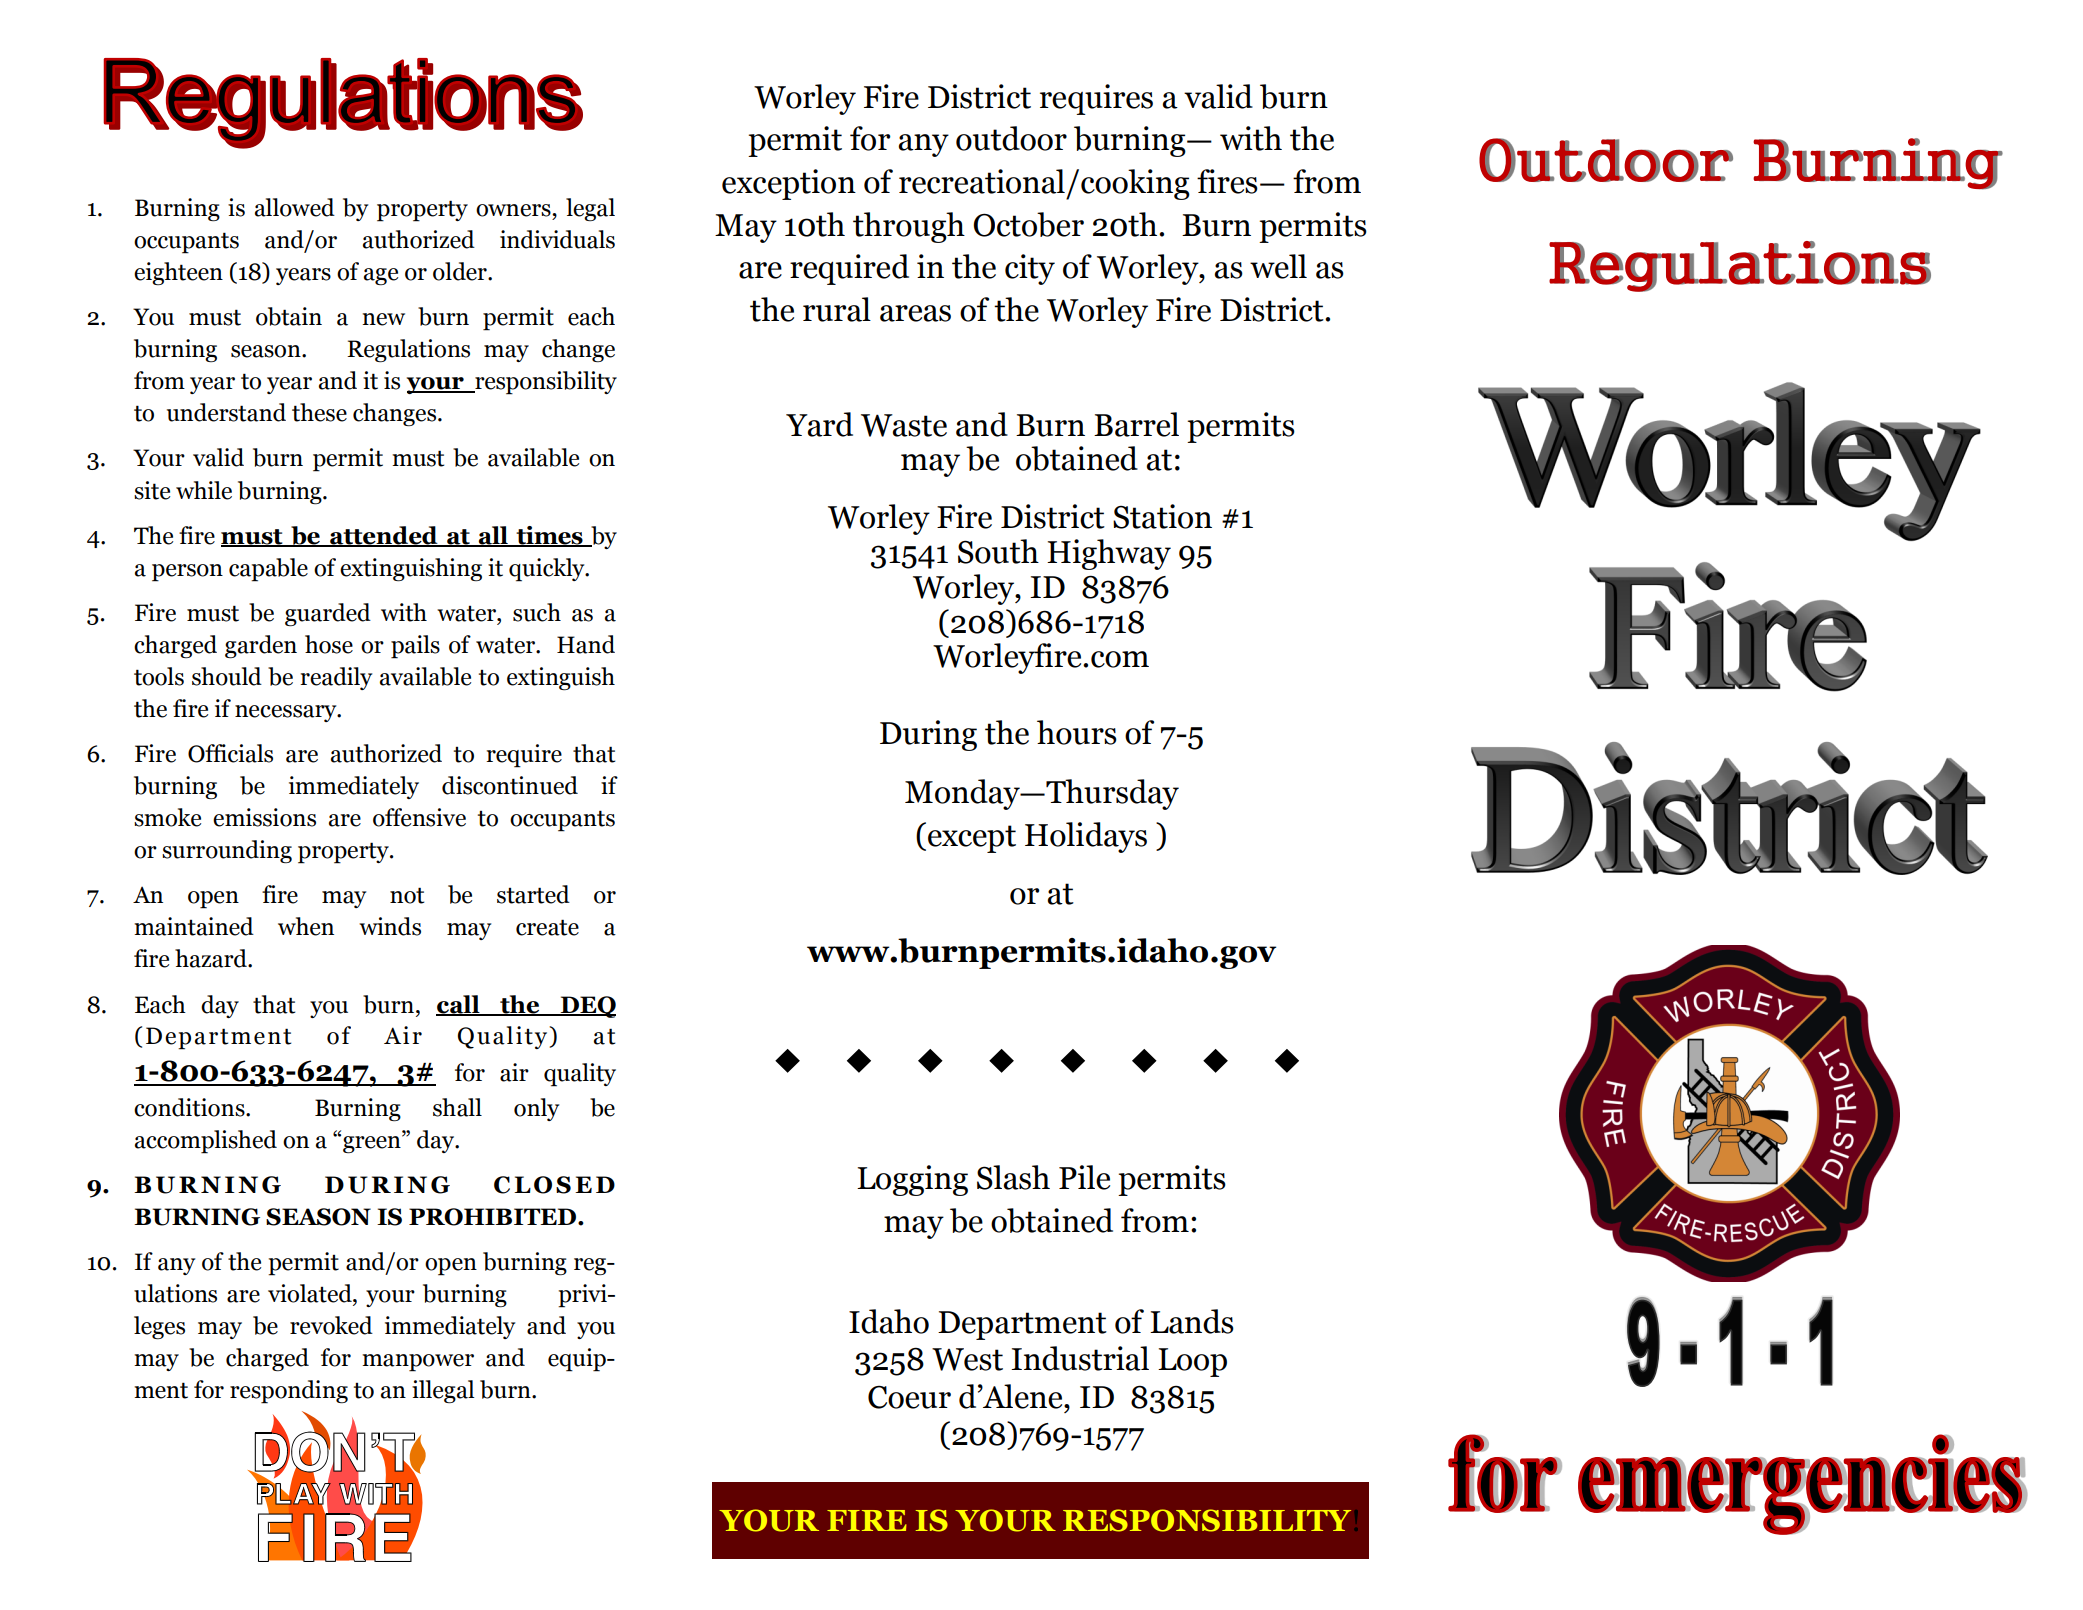 This screenshot has height=1610, width=2083. What do you see at coordinates (328, 614) in the screenshot?
I see `guarded` at bounding box center [328, 614].
